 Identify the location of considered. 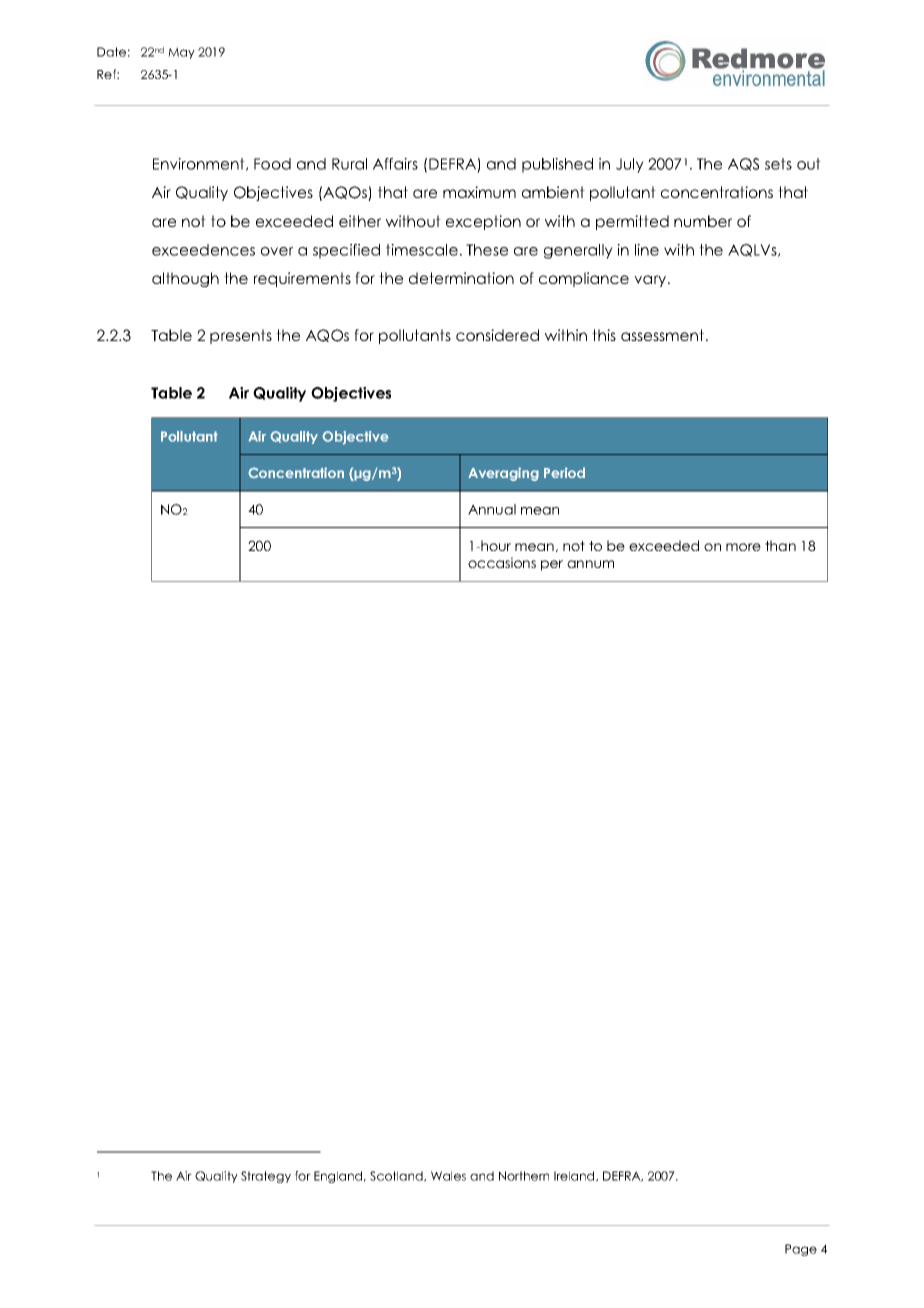
(497, 335).
